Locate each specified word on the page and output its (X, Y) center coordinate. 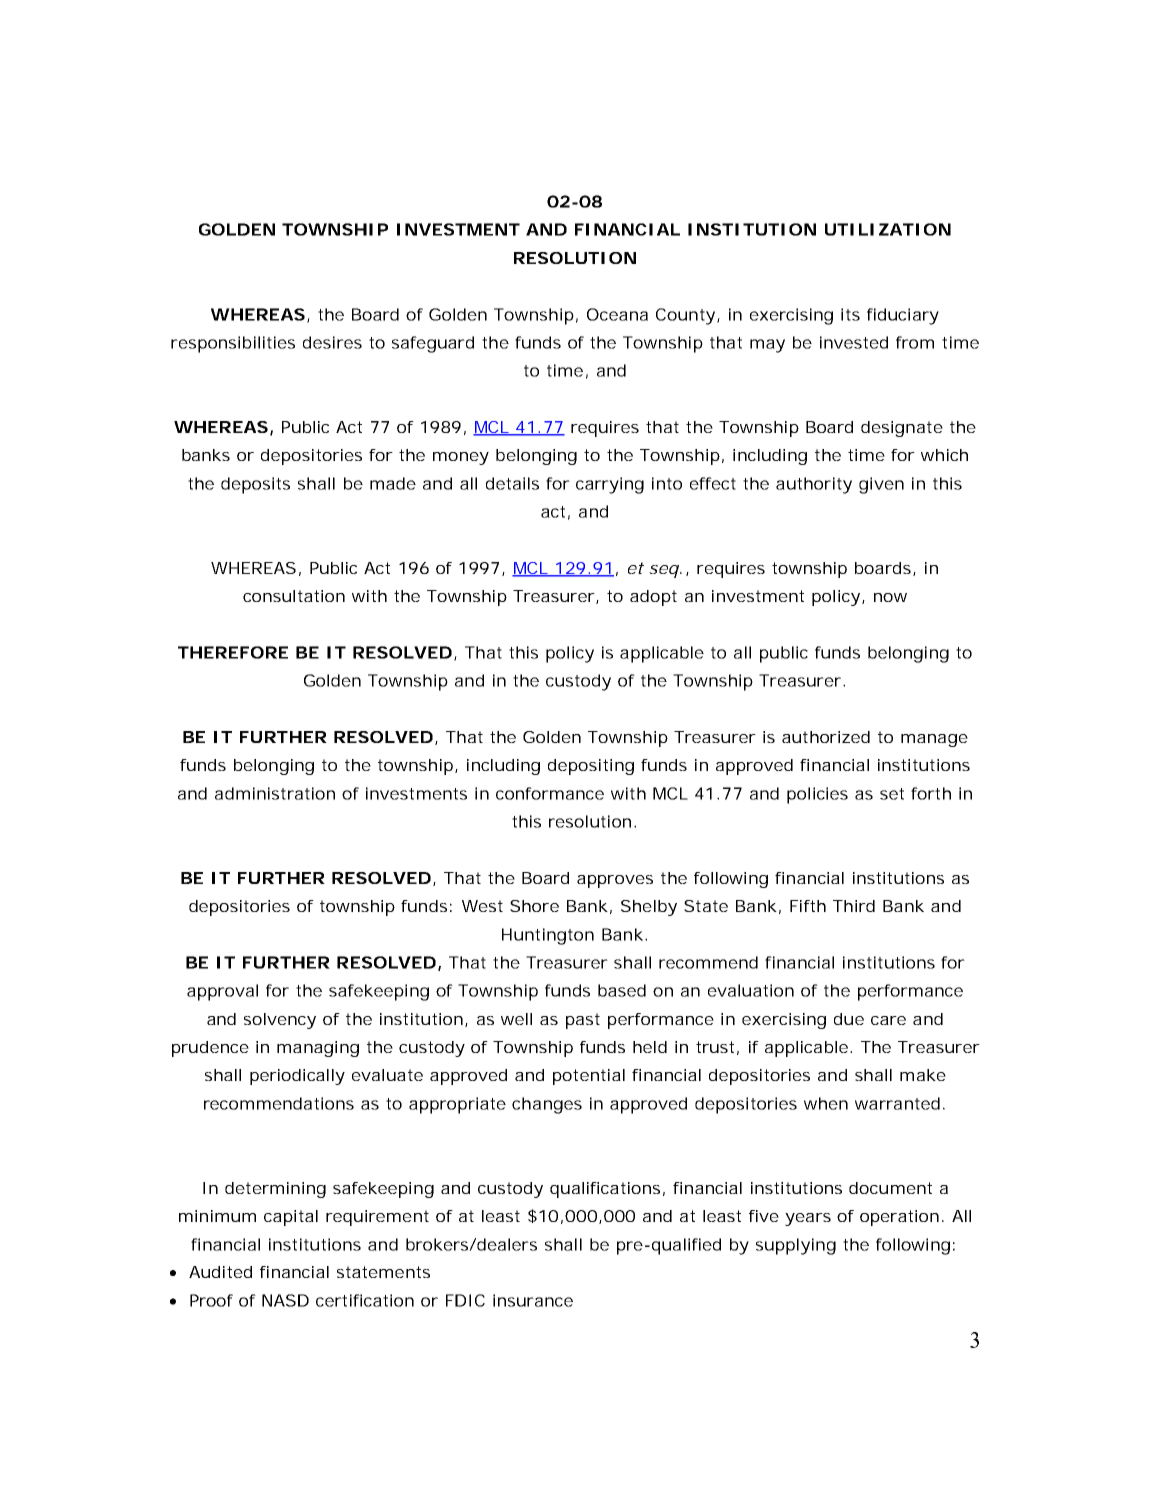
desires (332, 342)
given (881, 485)
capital (291, 1218)
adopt (653, 598)
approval (222, 992)
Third (854, 906)
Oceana (617, 314)
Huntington (548, 936)
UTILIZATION (888, 229)
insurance (533, 1300)
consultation (294, 596)
